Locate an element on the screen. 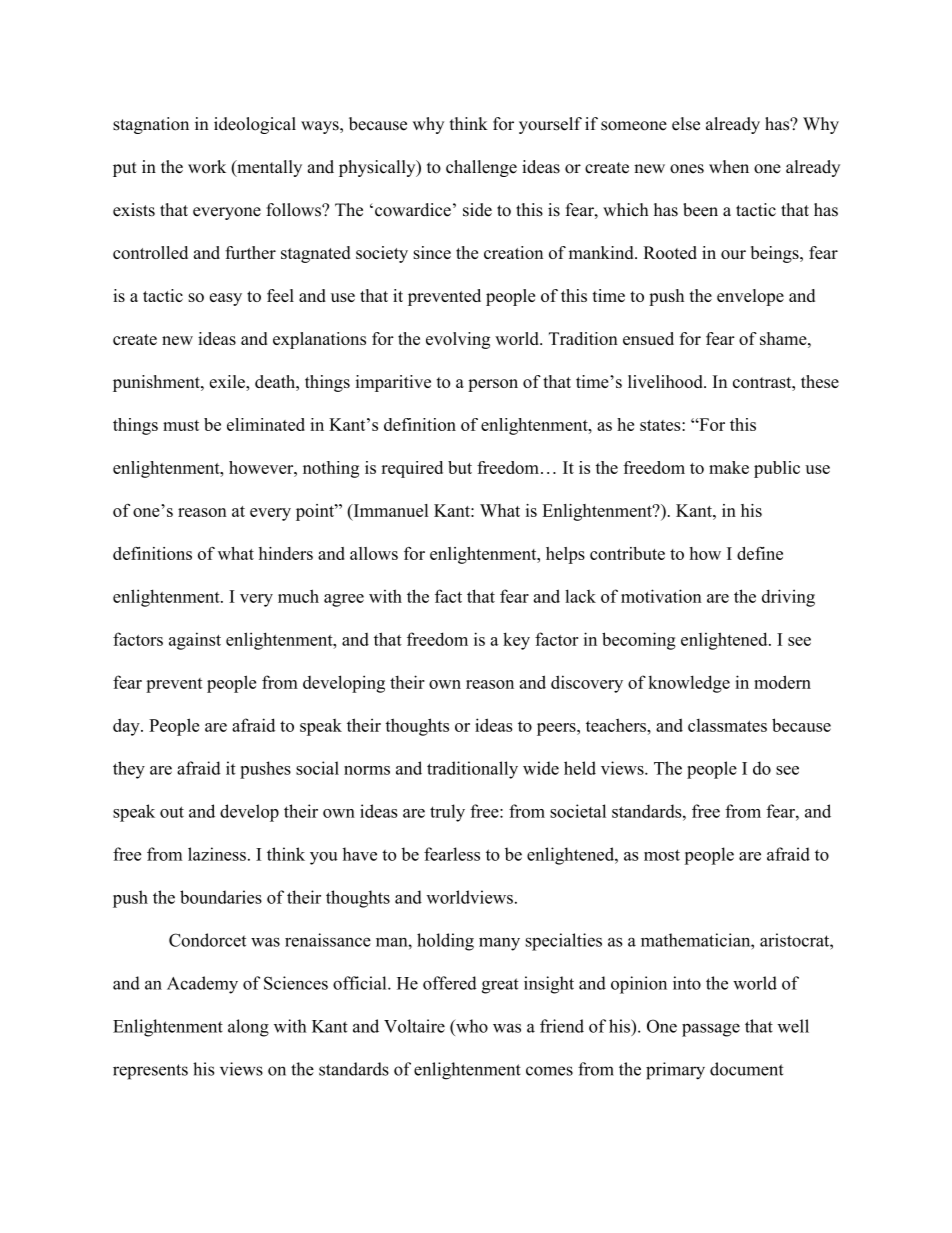 The width and height of the screenshot is (952, 1233). passage is located at coordinates (711, 1030).
